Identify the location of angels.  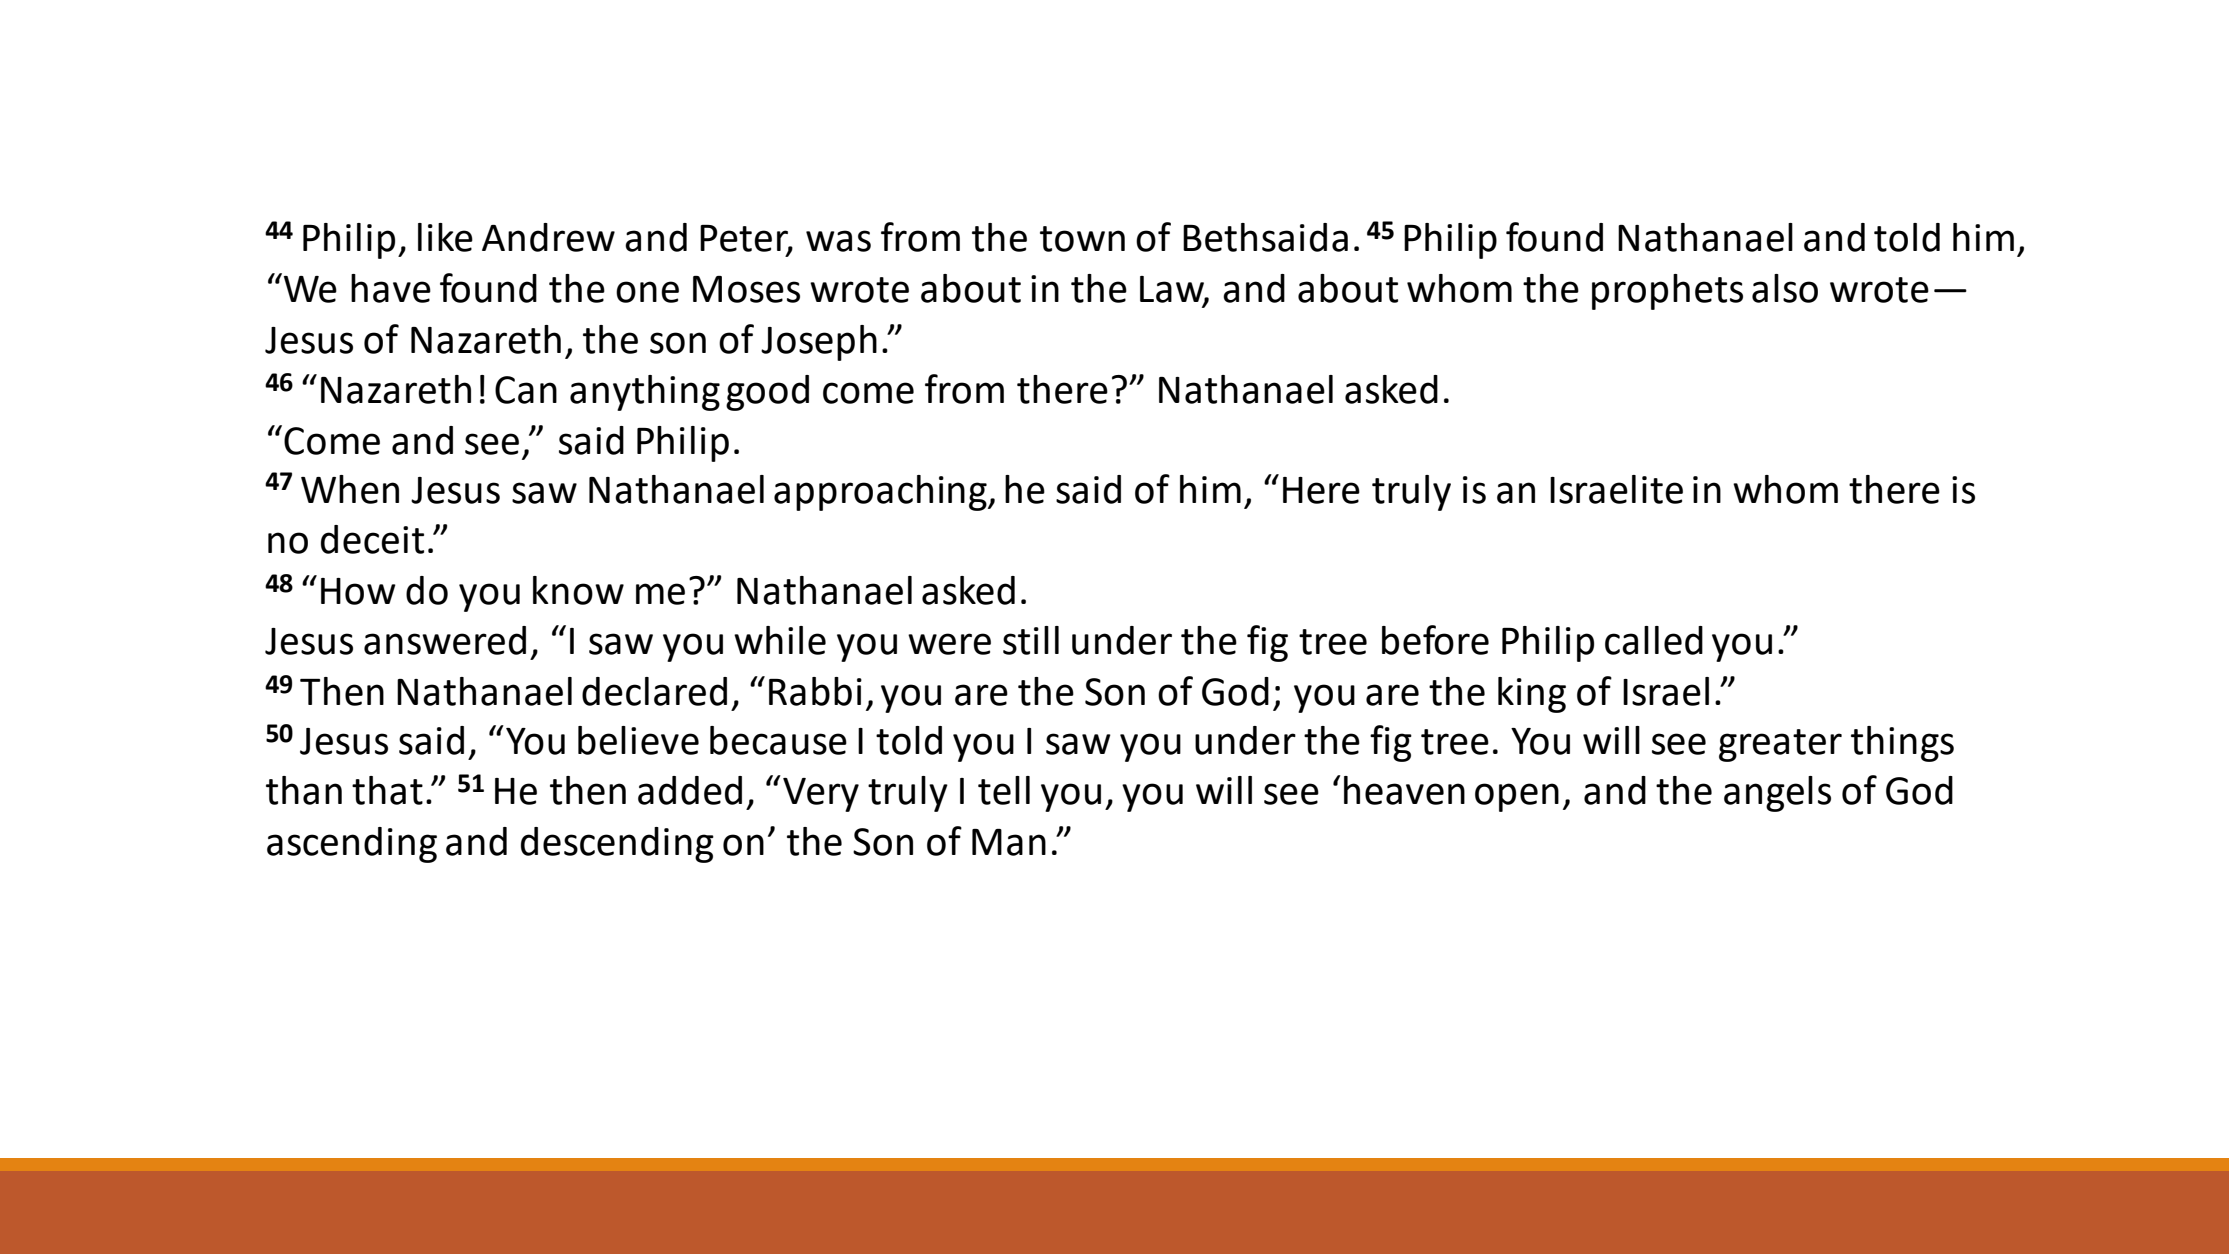
(1777, 794).
